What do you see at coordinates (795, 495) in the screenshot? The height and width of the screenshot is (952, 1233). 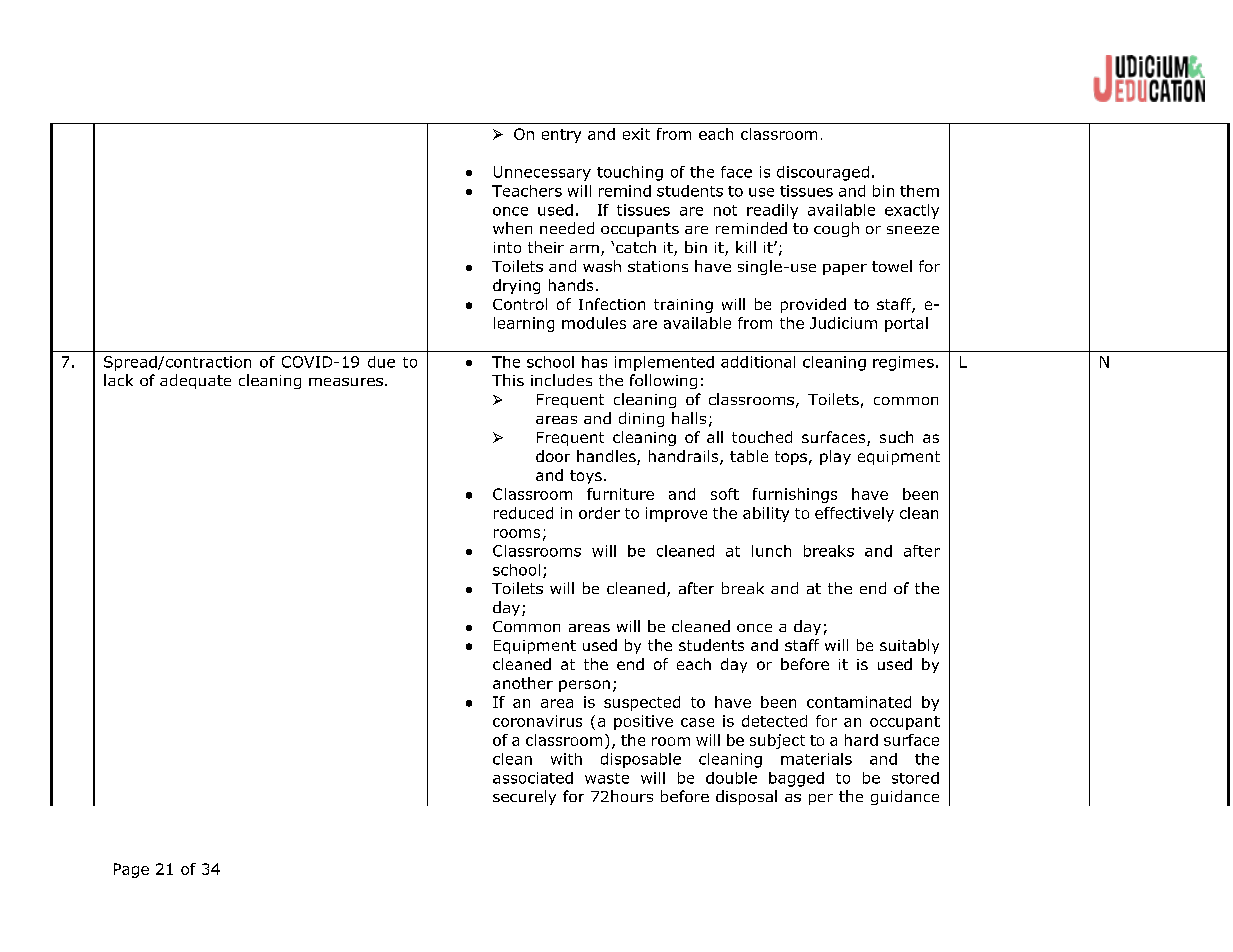 I see `furnishings` at bounding box center [795, 495].
